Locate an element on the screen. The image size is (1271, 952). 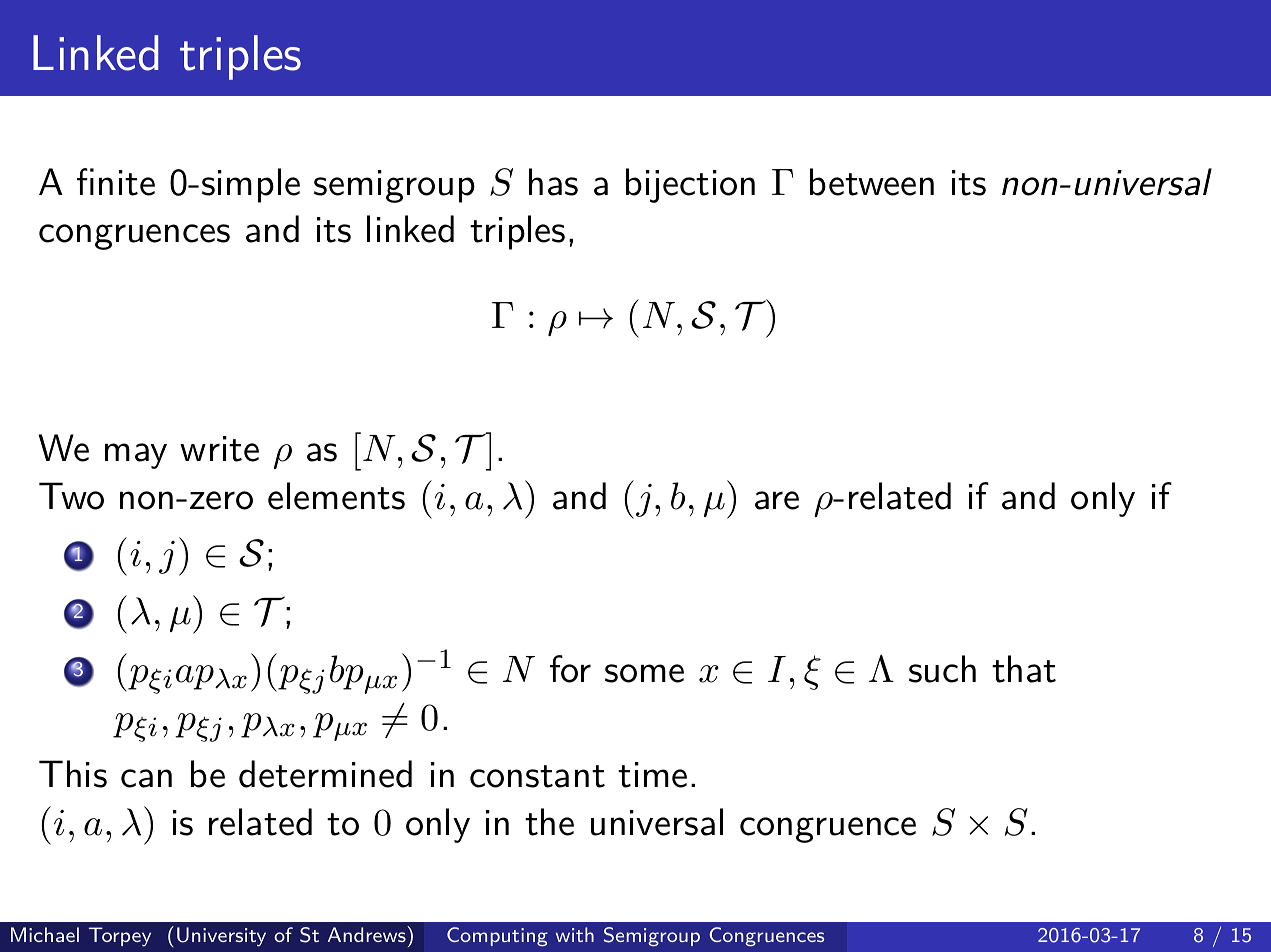
with is located at coordinates (575, 934).
